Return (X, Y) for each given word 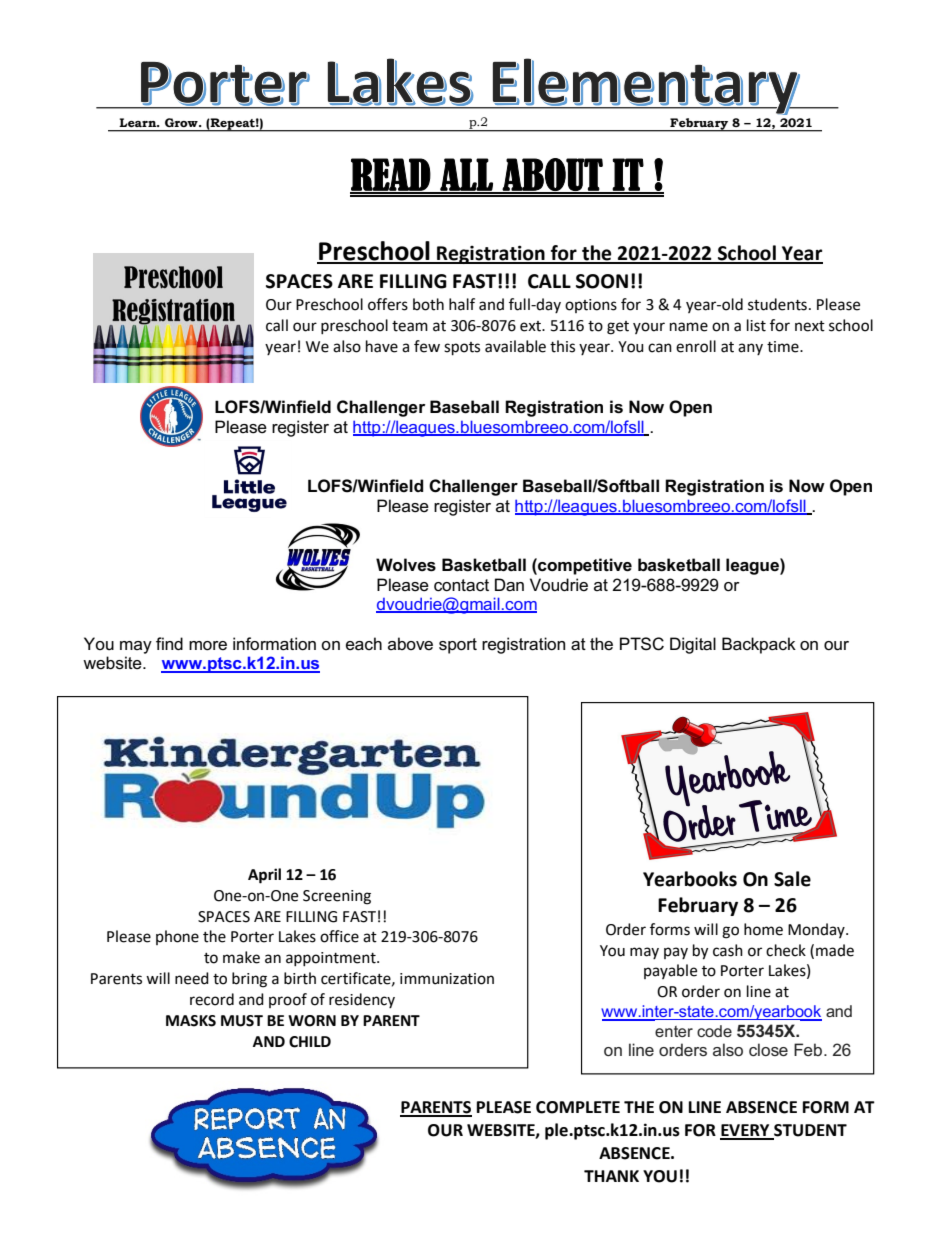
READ (391, 175)
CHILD (310, 1042)
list (756, 325)
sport (458, 646)
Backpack (759, 645)
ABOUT (553, 175)
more (208, 646)
